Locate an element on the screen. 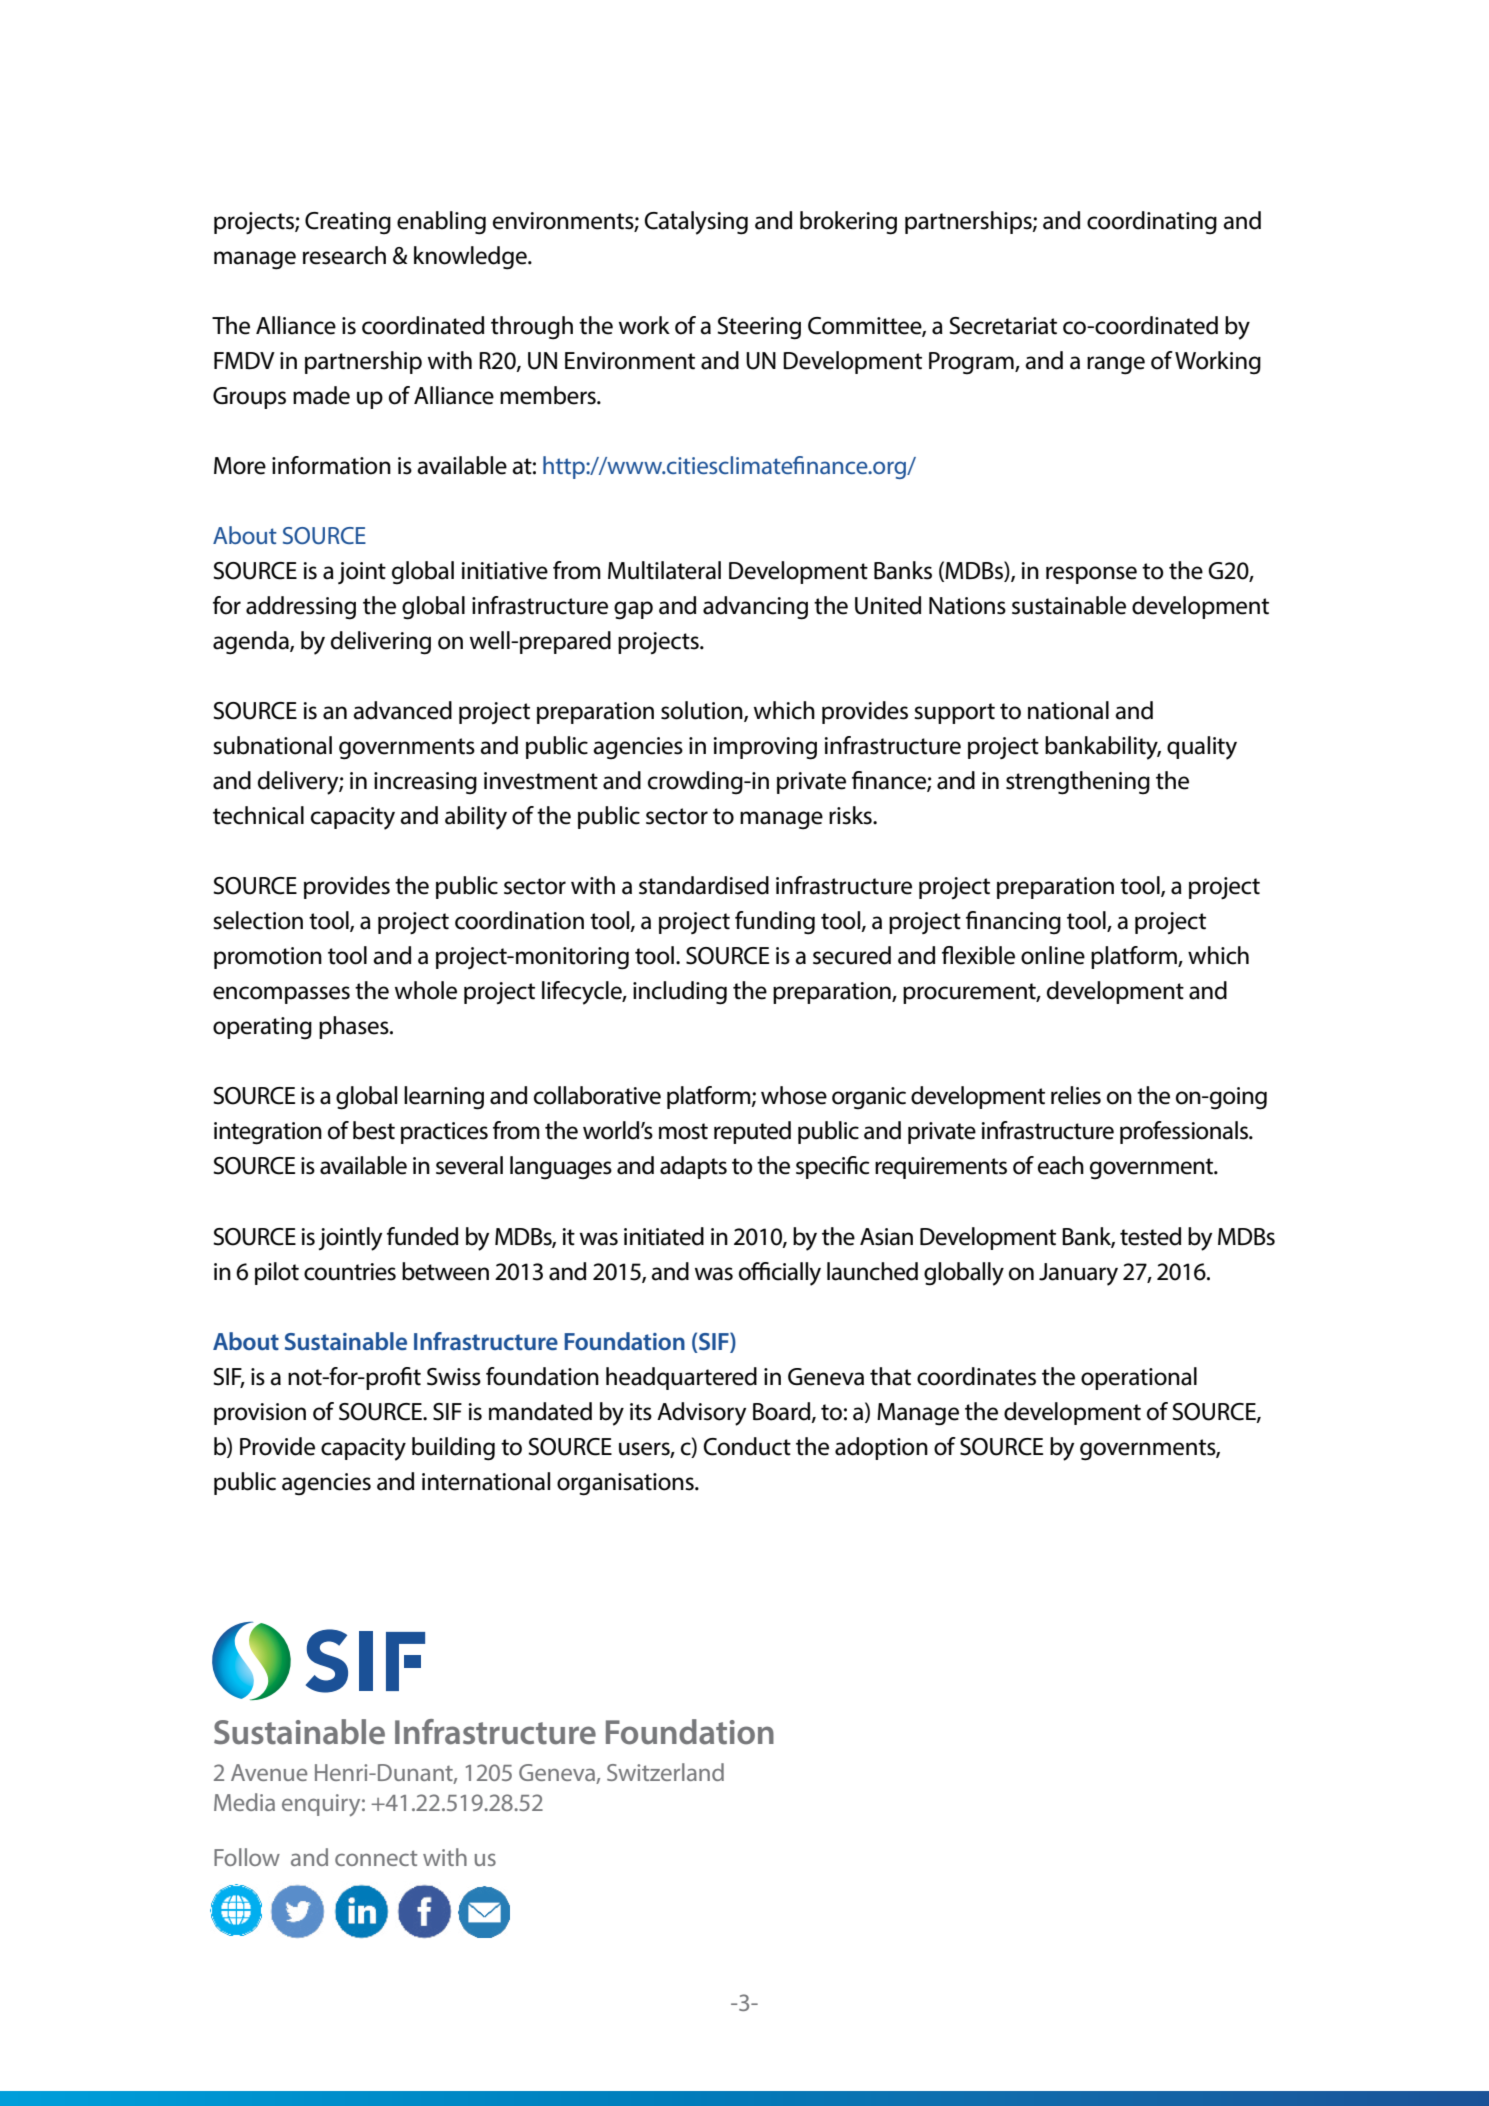 The width and height of the screenshot is (1489, 2106). countries is located at coordinates (350, 1272).
